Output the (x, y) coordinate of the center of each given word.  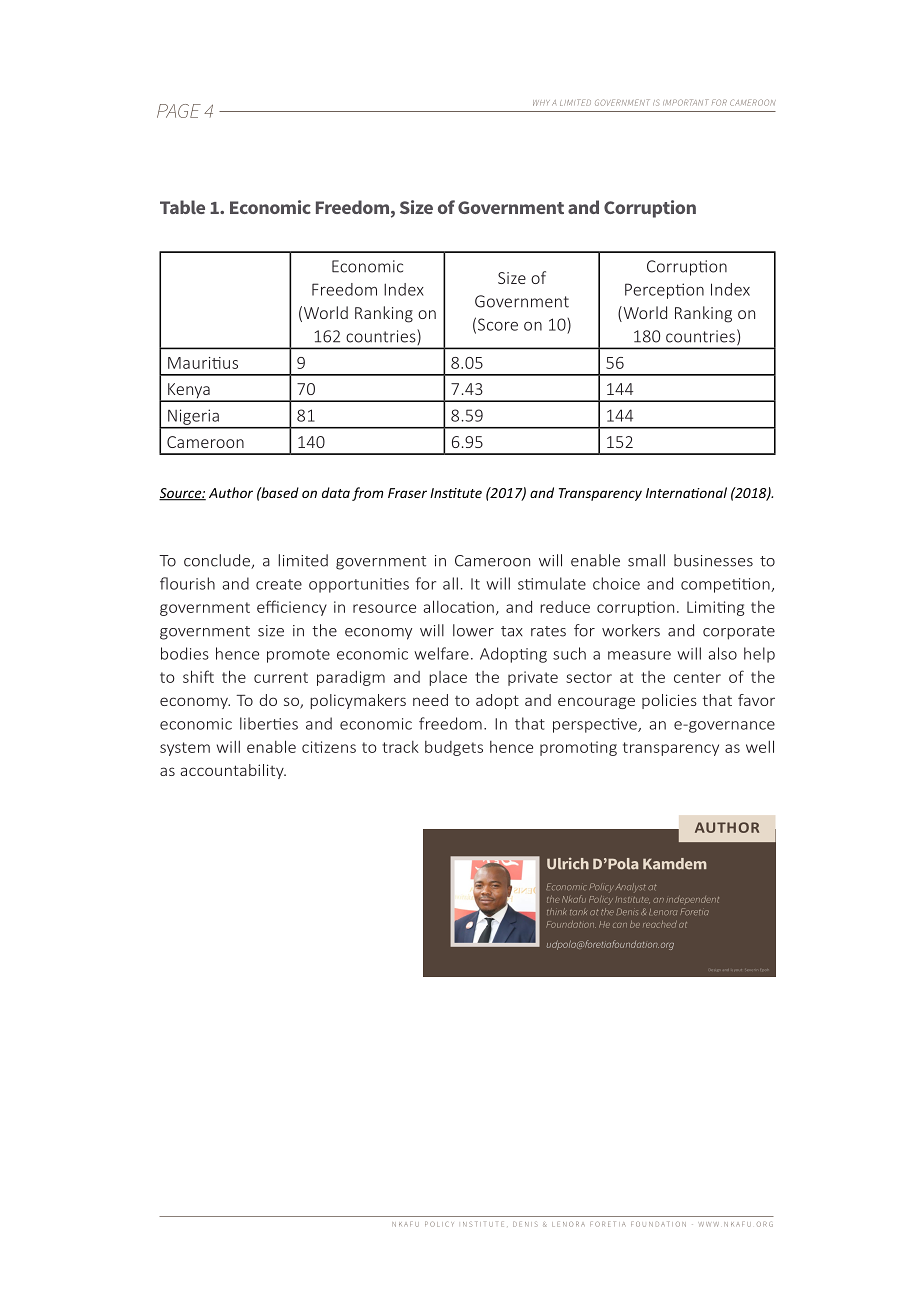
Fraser (407, 493)
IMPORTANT (686, 102)
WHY (541, 103)
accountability (233, 771)
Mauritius (203, 363)
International (686, 492)
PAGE (179, 111)
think (557, 911)
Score (498, 324)
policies (669, 701)
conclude (218, 561)
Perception (664, 291)
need (430, 700)
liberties (269, 723)
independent (692, 900)
